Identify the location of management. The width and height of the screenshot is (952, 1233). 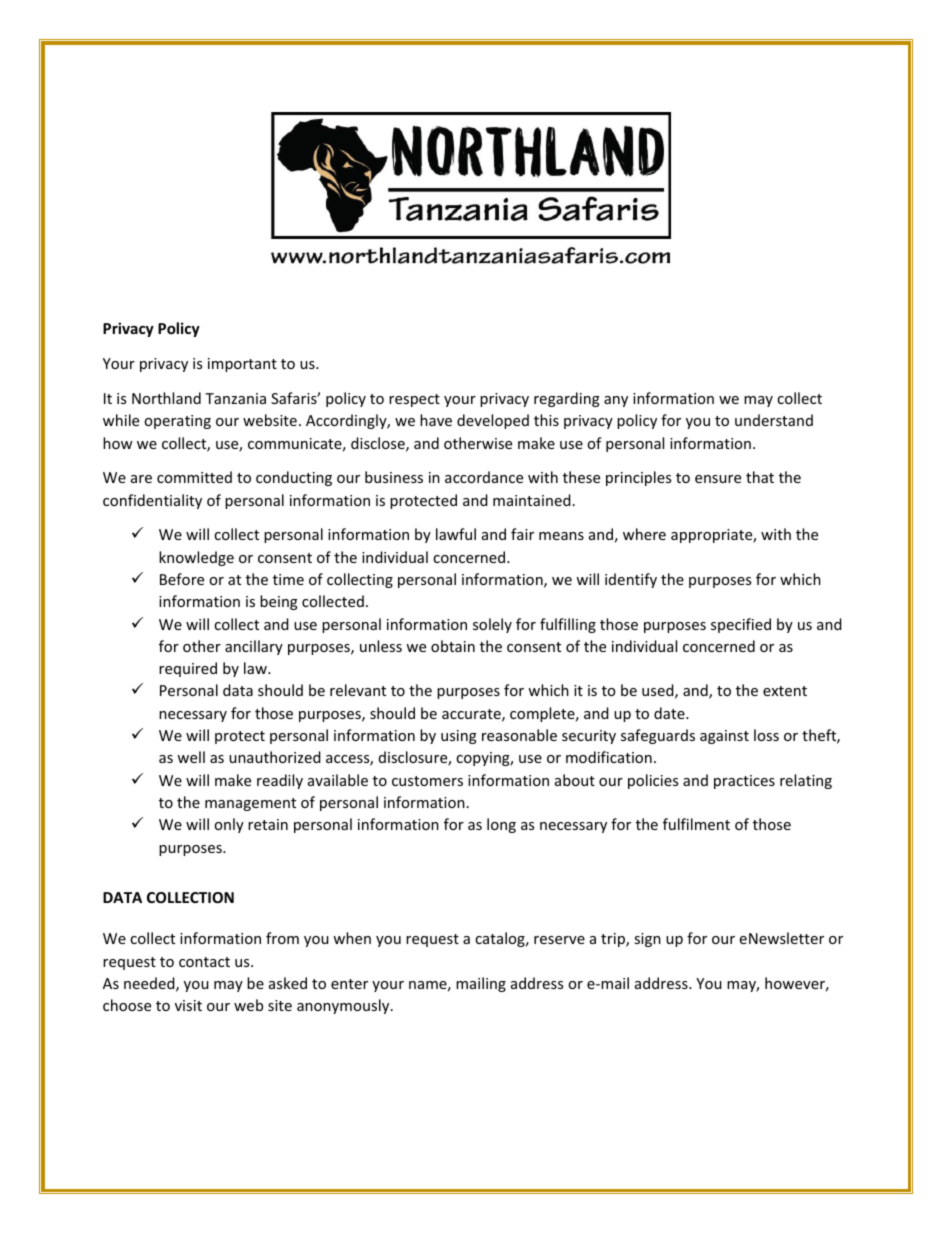
(250, 804).
